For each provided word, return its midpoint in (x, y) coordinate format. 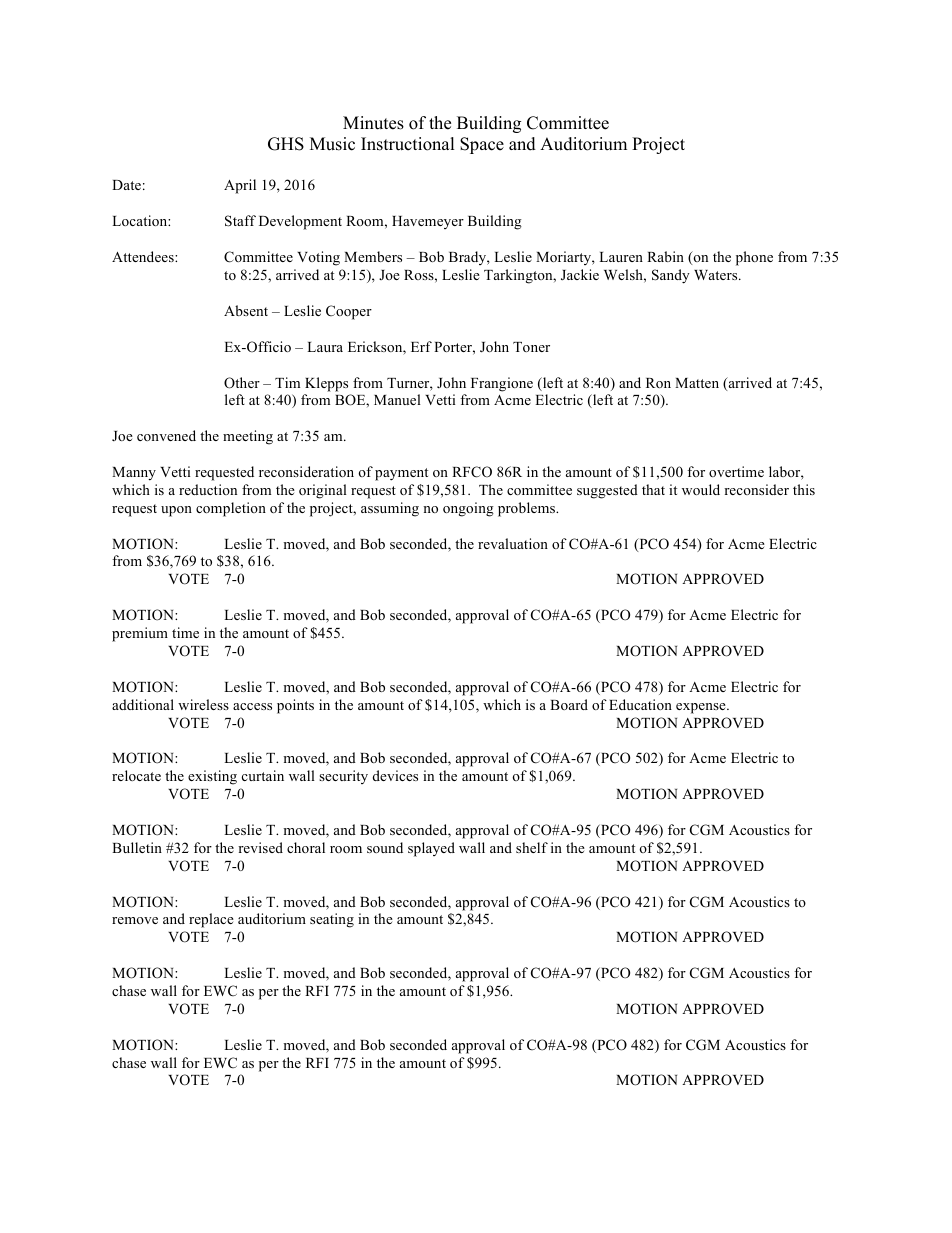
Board (569, 704)
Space (482, 145)
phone (754, 258)
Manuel (397, 399)
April (240, 186)
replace (211, 920)
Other (242, 383)
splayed (431, 849)
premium (140, 634)
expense (702, 708)
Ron (658, 383)
